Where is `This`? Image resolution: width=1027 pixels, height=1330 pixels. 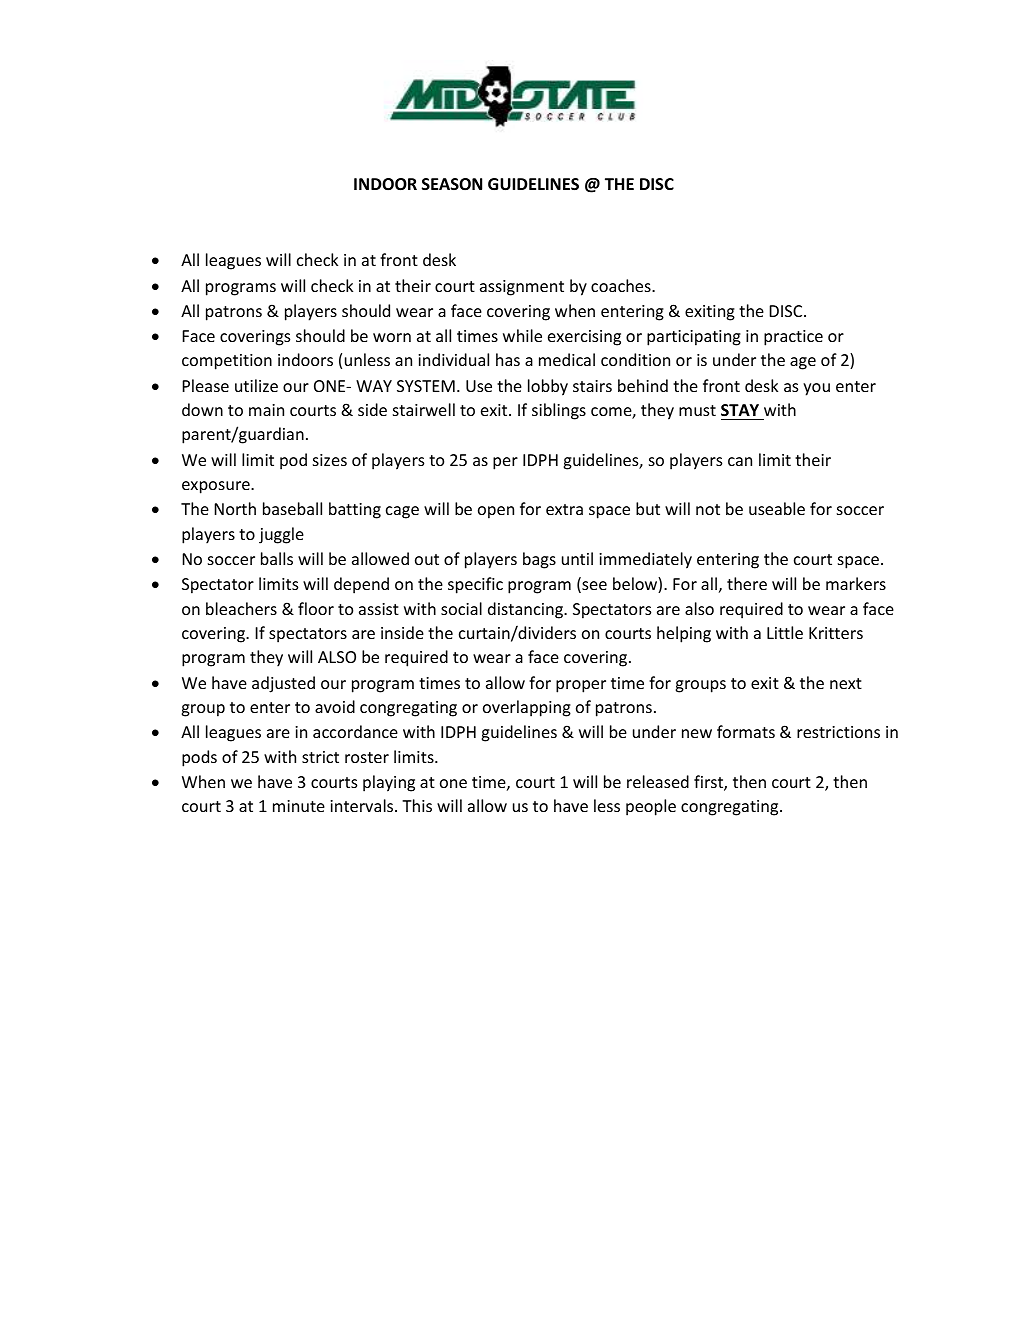 This is located at coordinates (417, 805).
